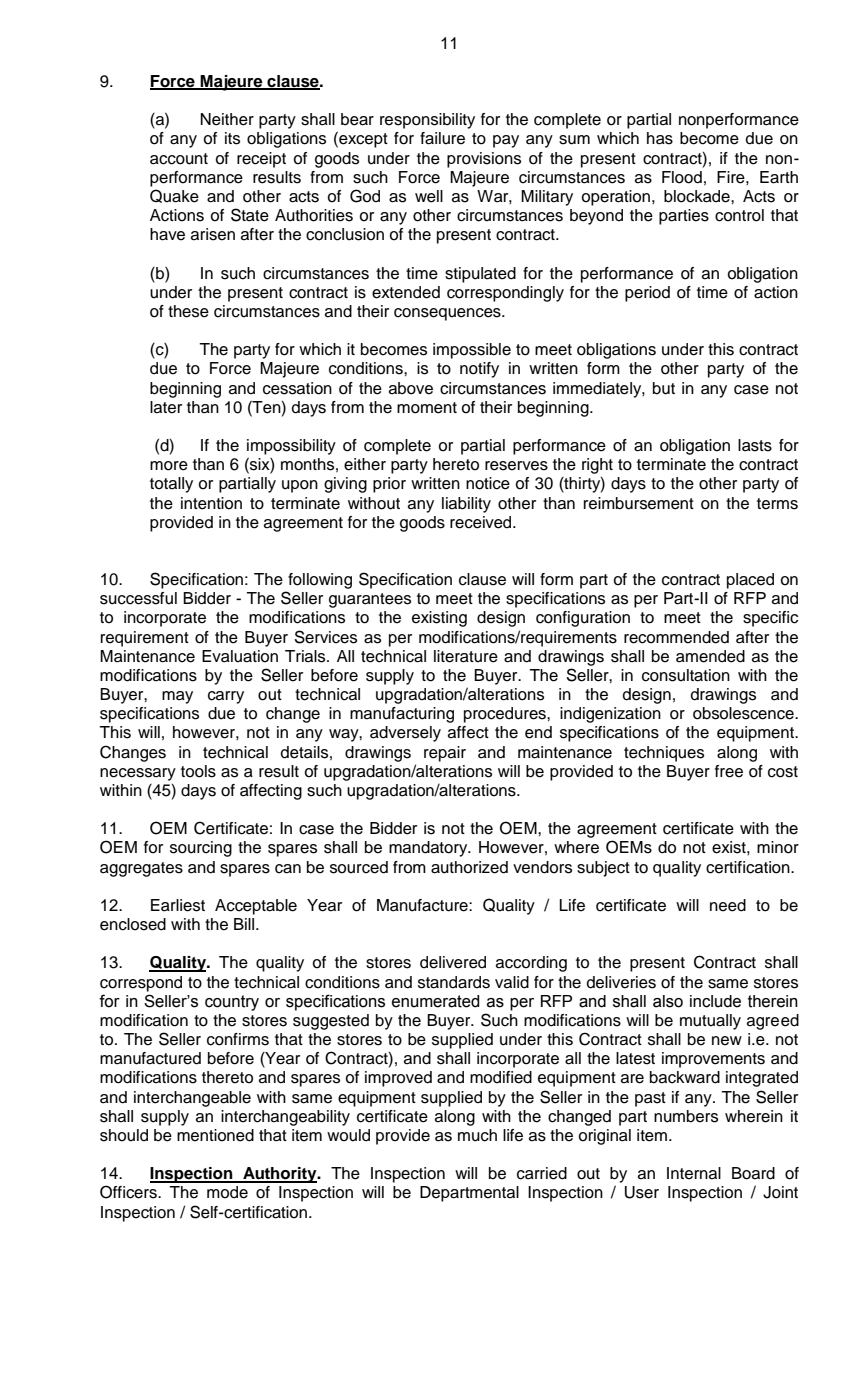 This screenshot has width=849, height=1400. Describe the element at coordinates (442, 138) in the screenshot. I see `failure` at that location.
